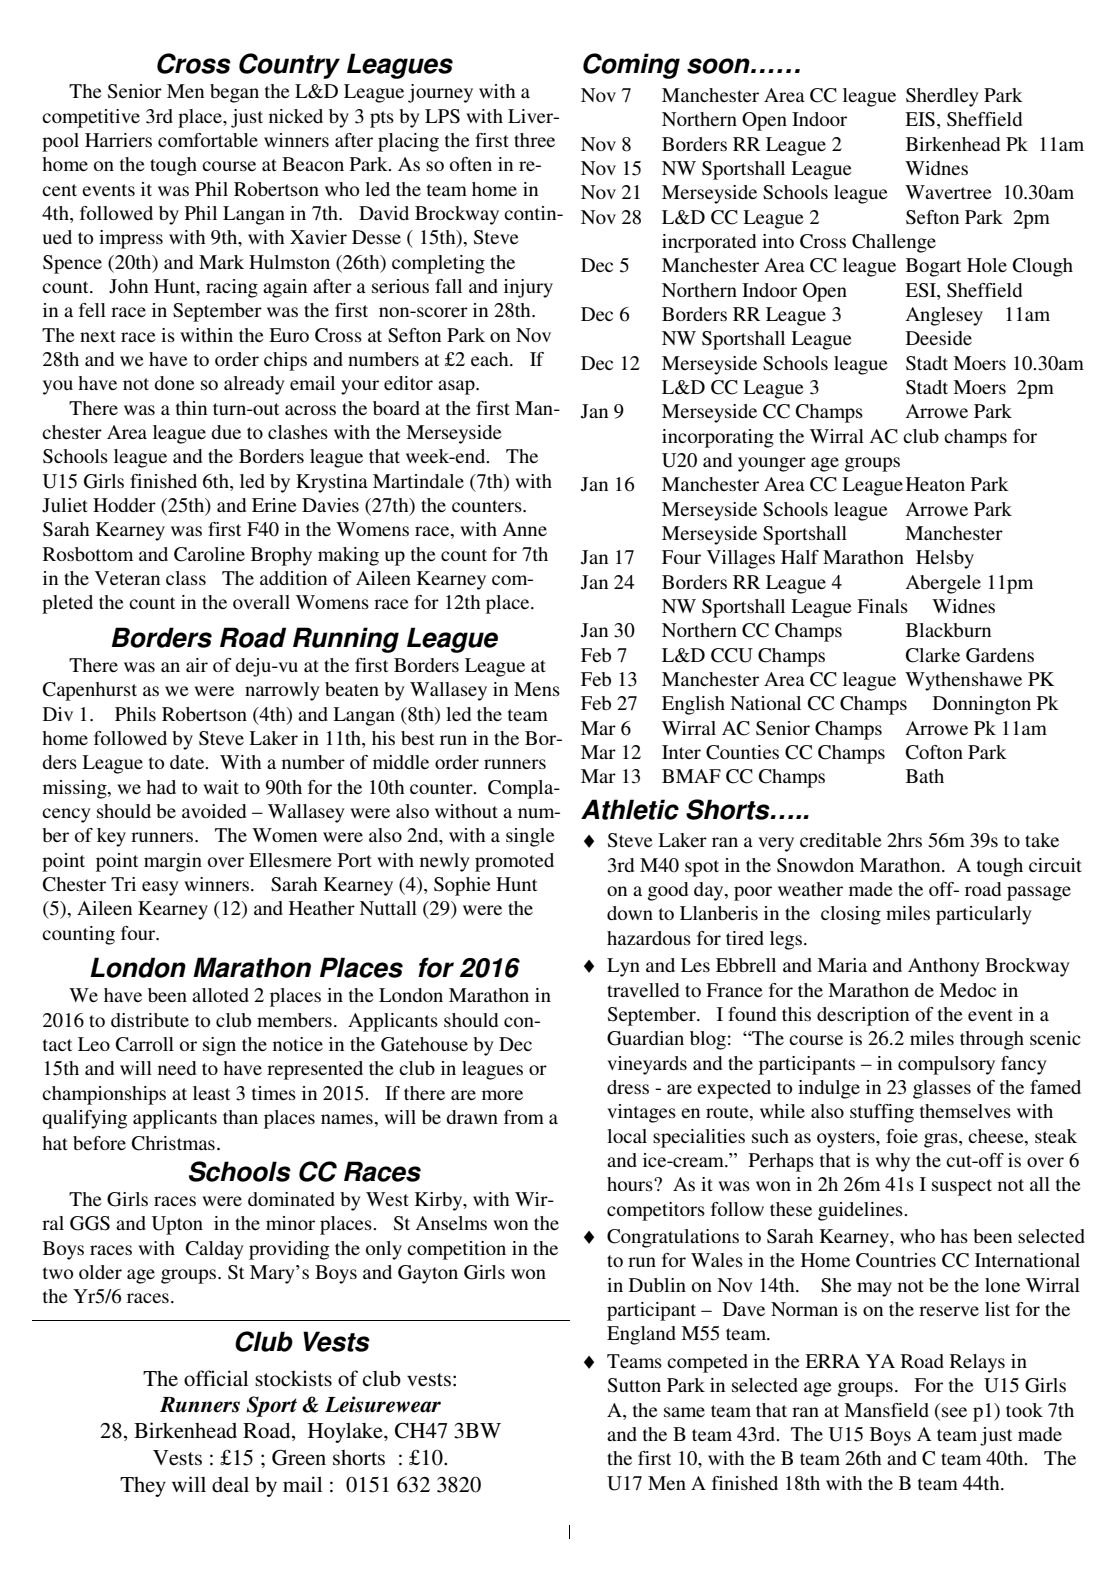  What do you see at coordinates (161, 787) in the screenshot?
I see `had` at bounding box center [161, 787].
